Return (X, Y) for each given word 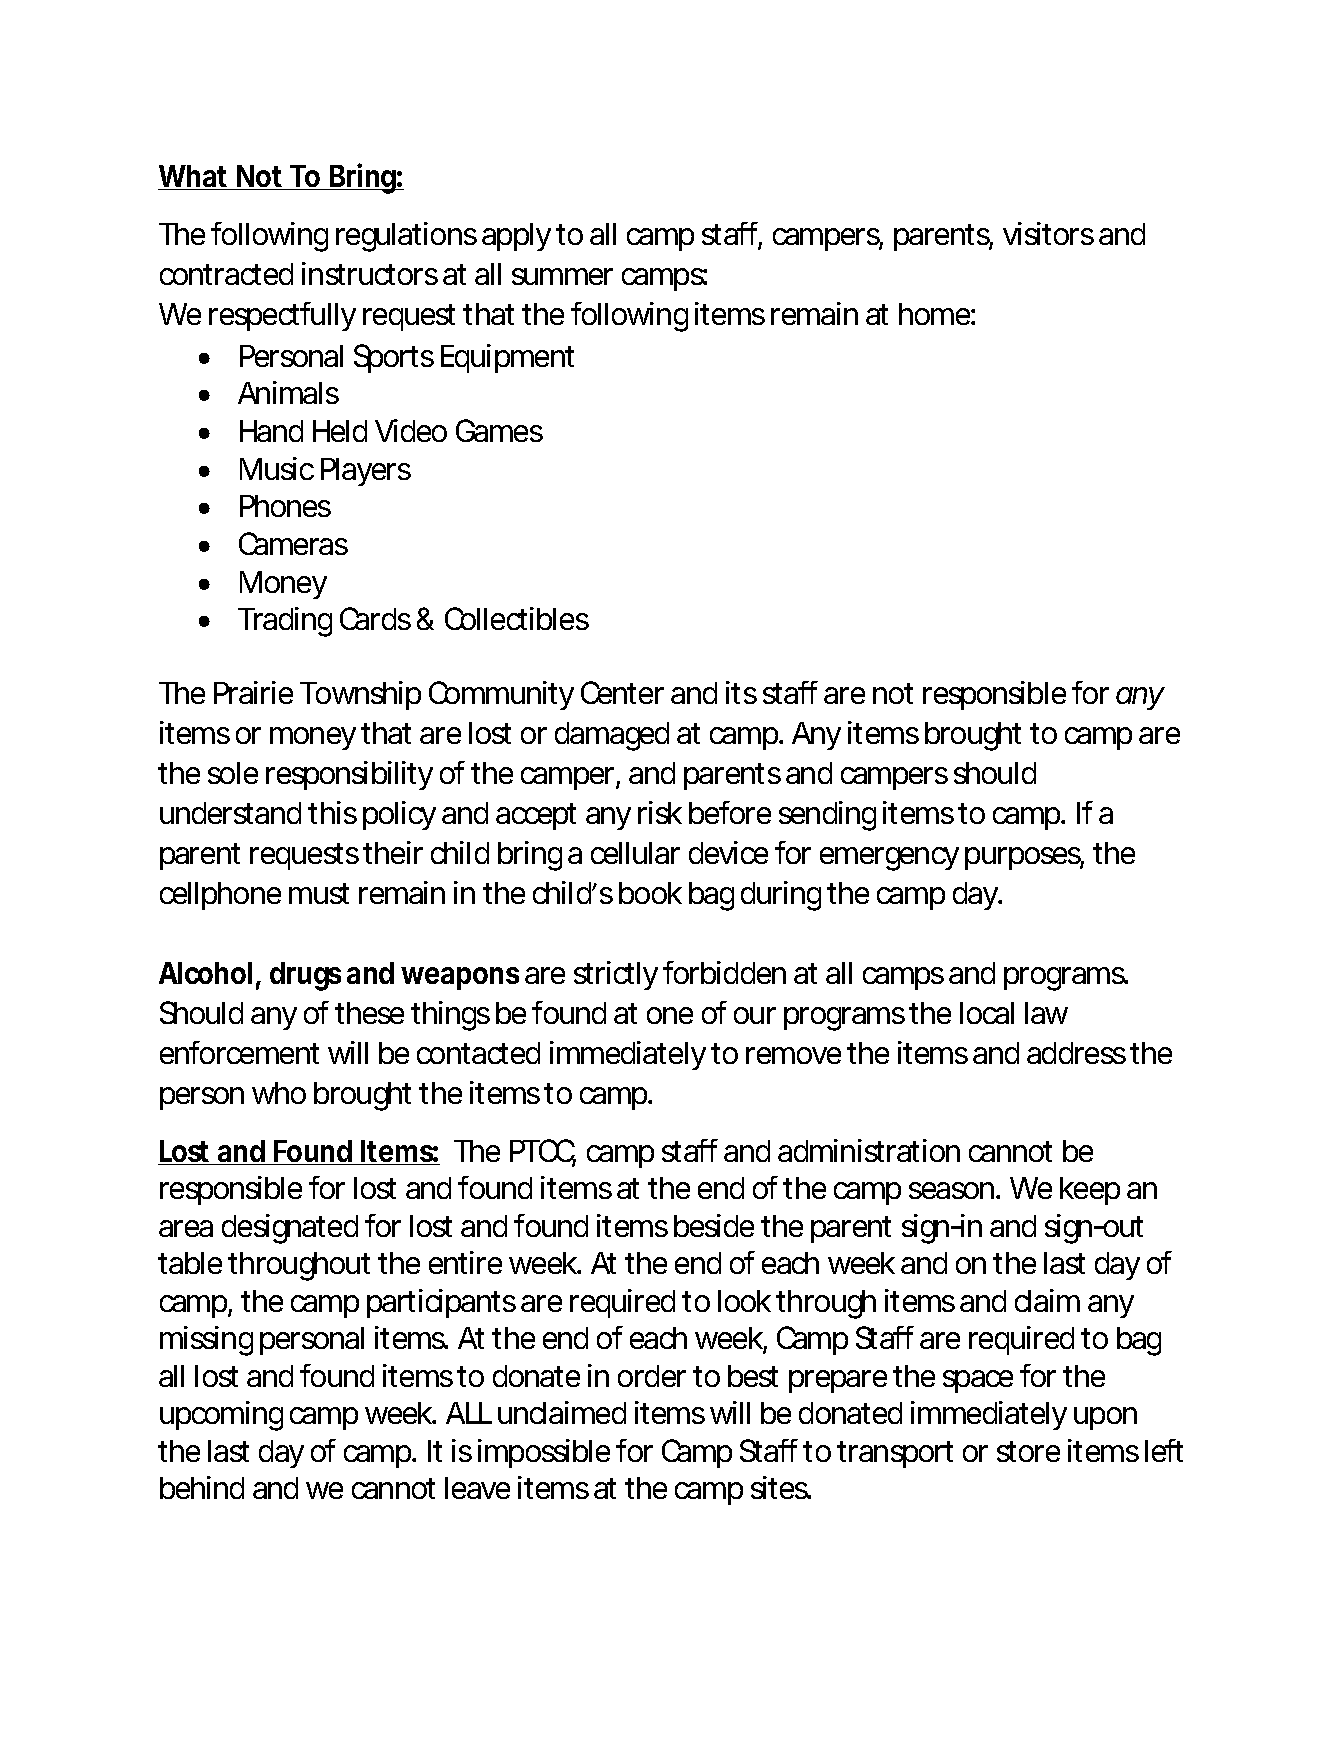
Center (622, 692)
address (1076, 1053)
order (652, 1376)
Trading (285, 622)
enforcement (239, 1052)
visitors (1048, 233)
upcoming (221, 1416)
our (755, 1015)
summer (562, 276)
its (741, 692)
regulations (406, 237)
